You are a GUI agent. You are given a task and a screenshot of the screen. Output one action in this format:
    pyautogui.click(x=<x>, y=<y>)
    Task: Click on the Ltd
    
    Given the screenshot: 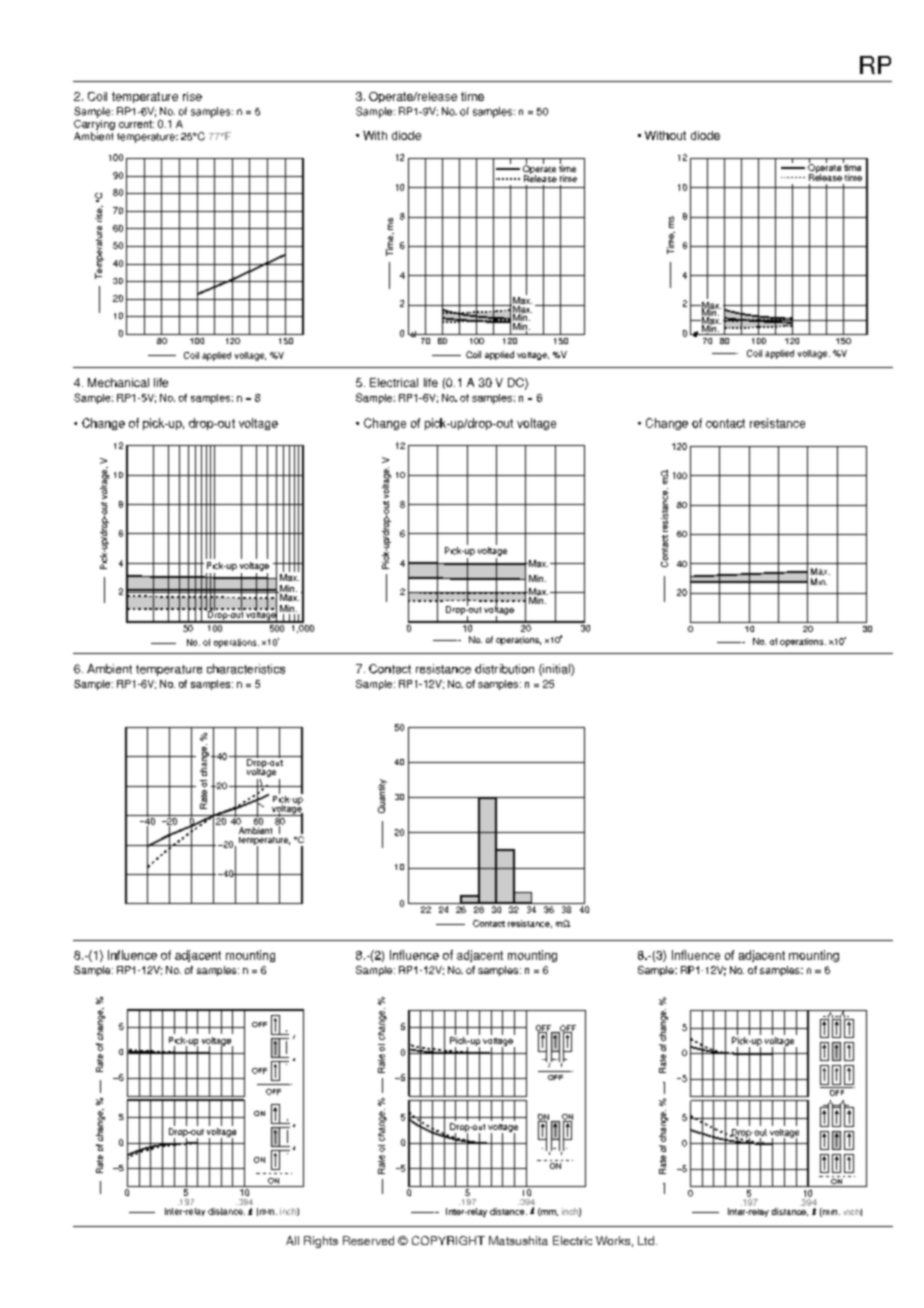 What is the action you would take?
    pyautogui.click(x=646, y=1240)
